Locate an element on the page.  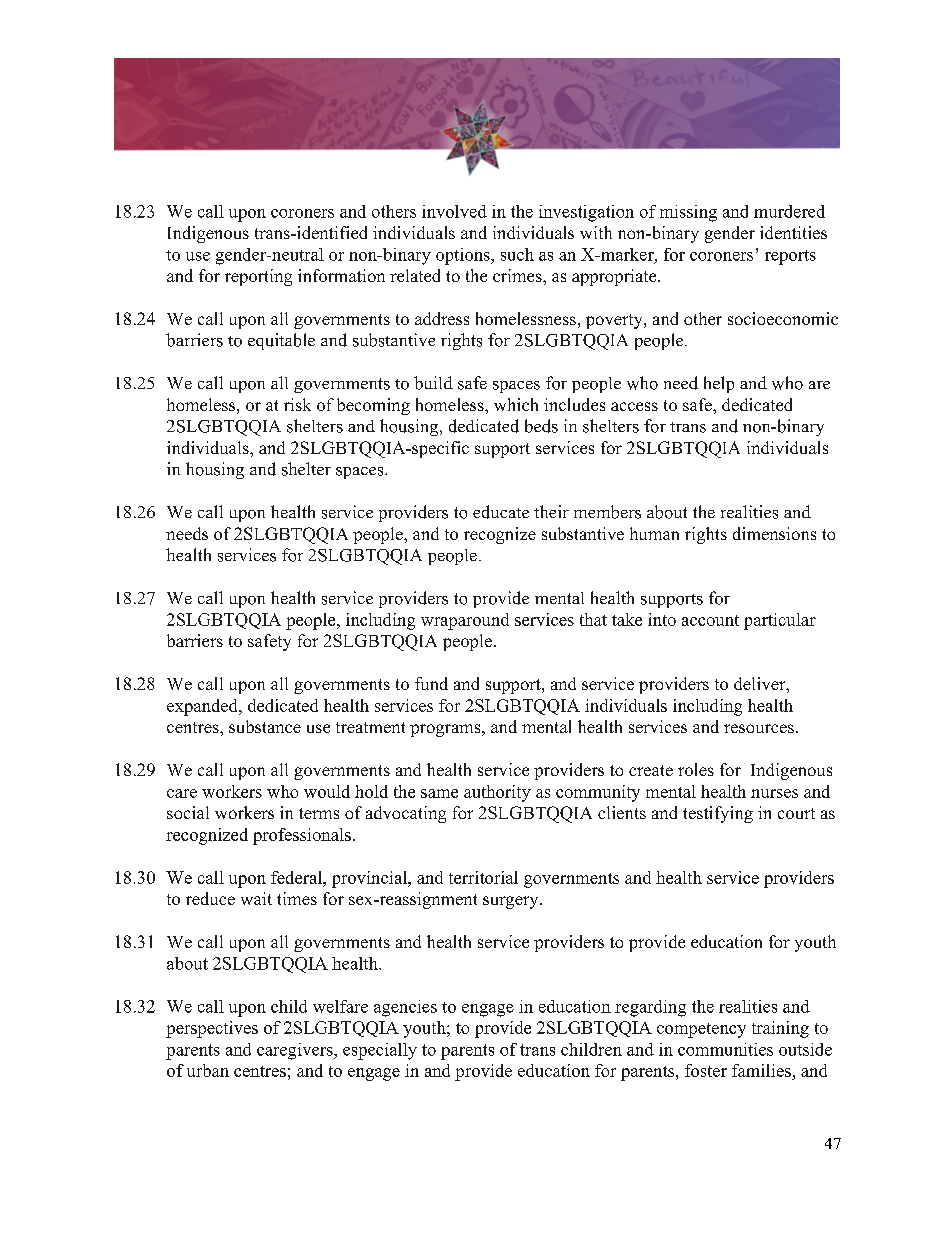
territorial is located at coordinates (483, 877).
